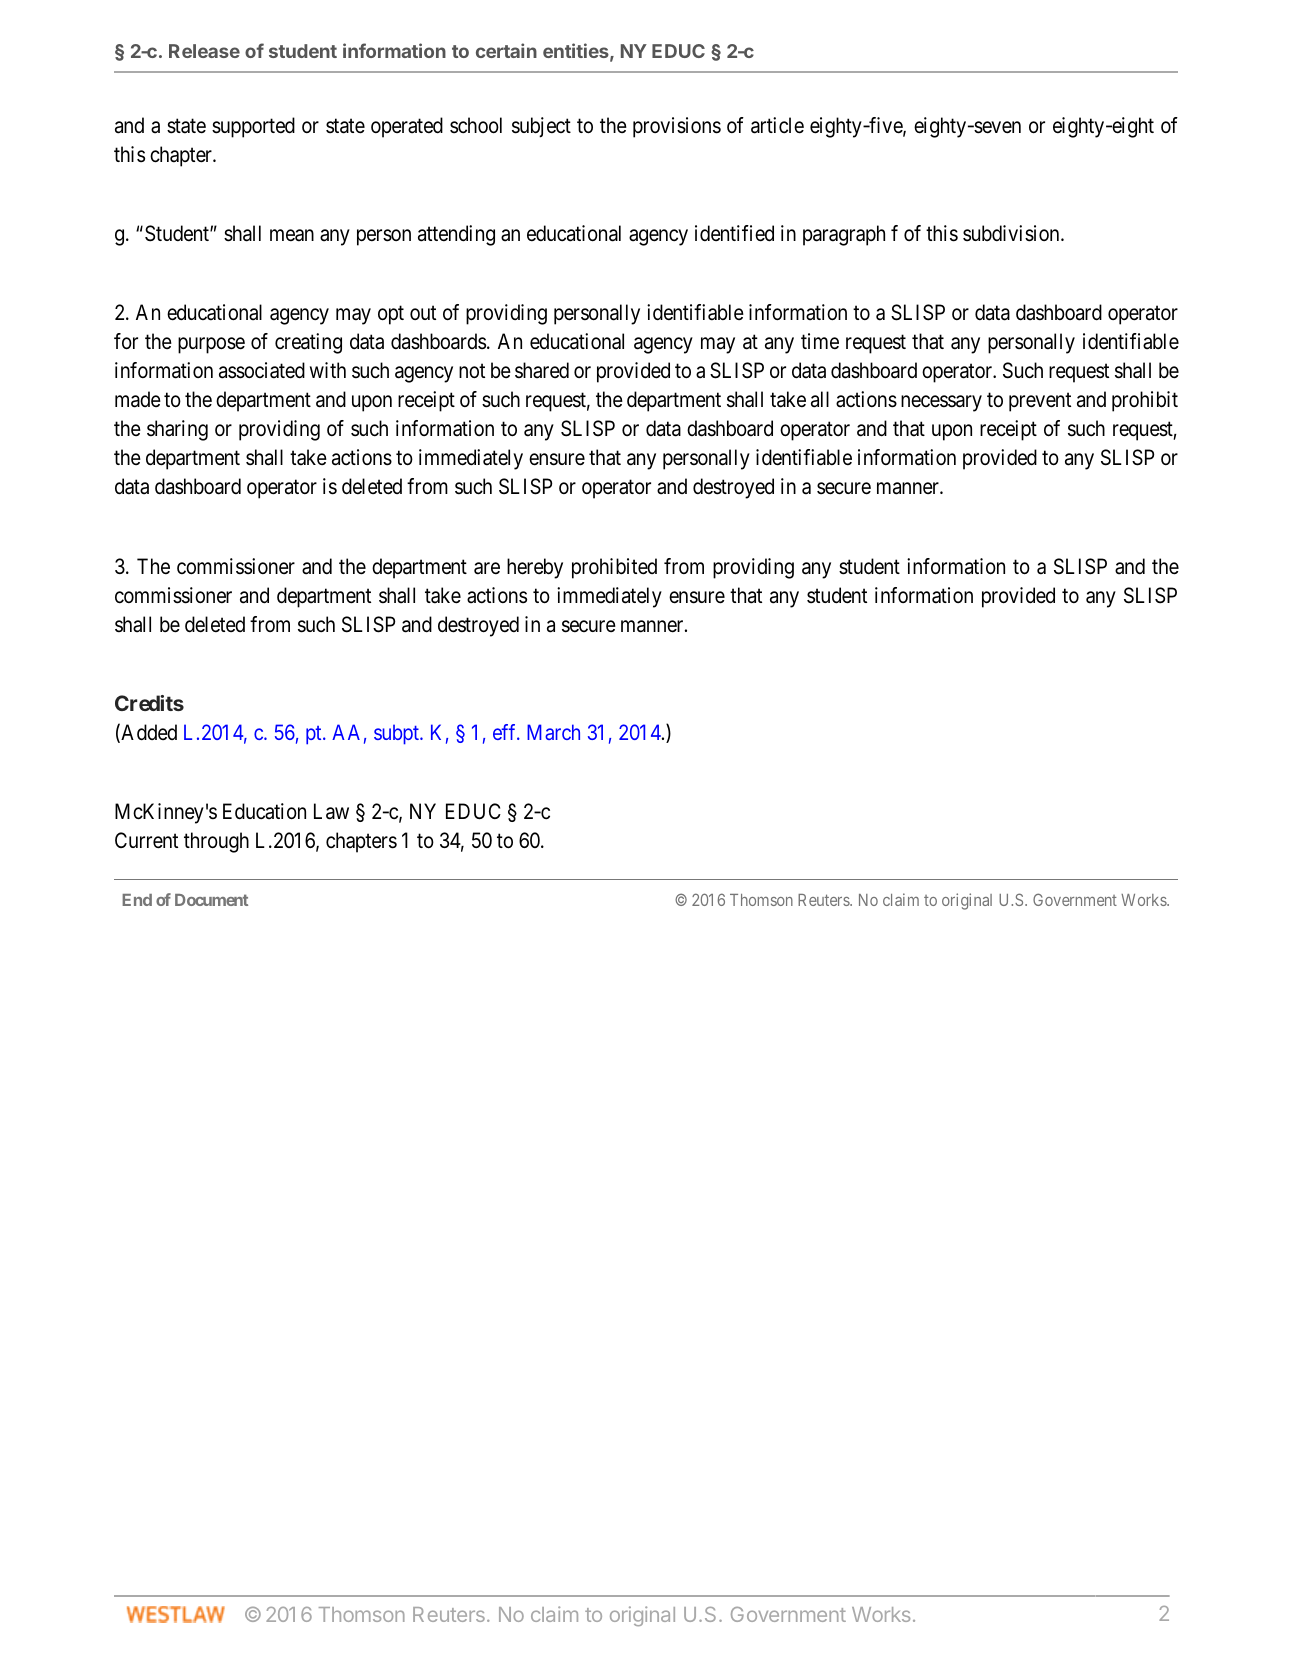 Image resolution: width=1292 pixels, height=1672 pixels. Describe the element at coordinates (941, 404) in the image. I see `necessary` at that location.
